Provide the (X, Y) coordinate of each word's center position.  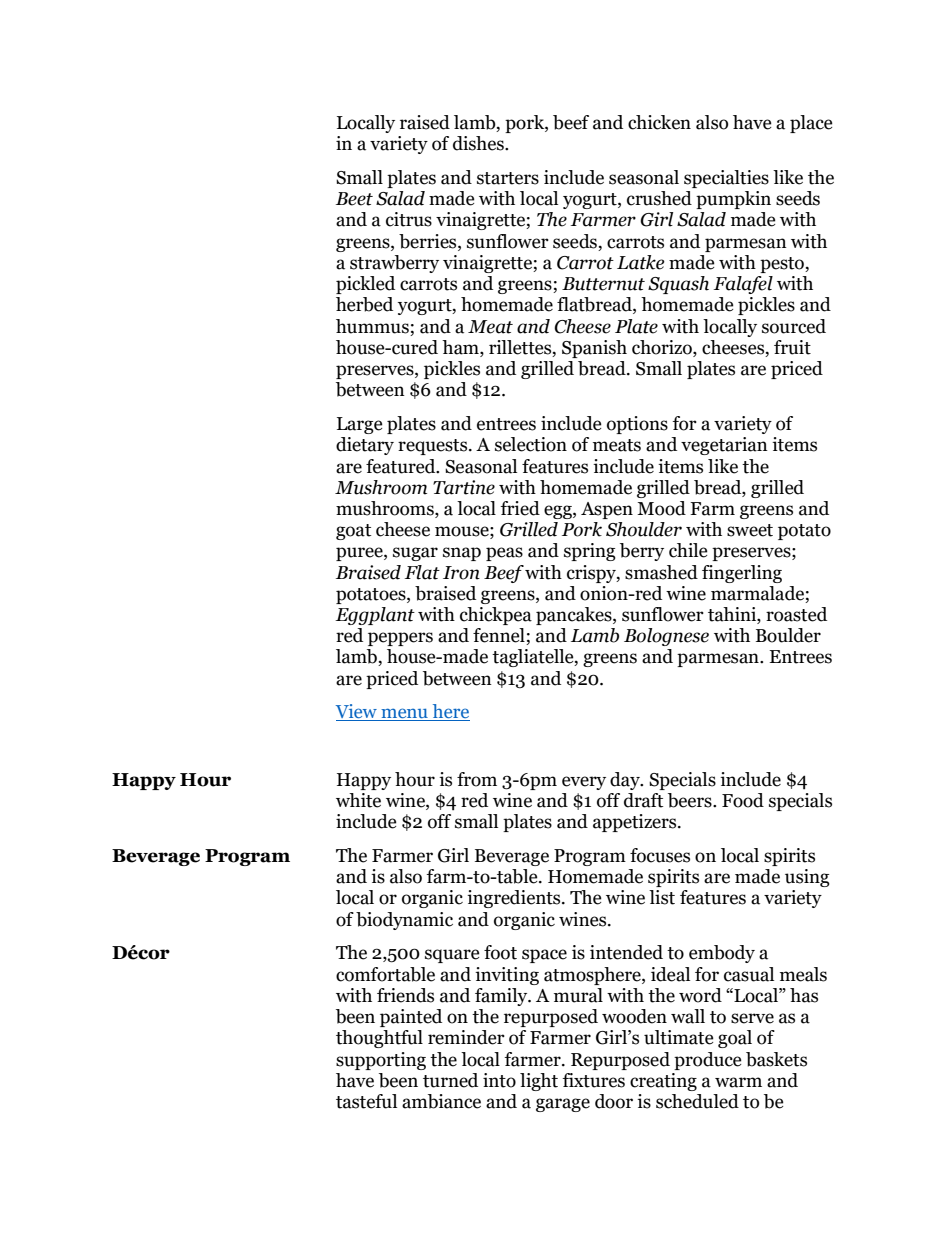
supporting (381, 1061)
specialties (726, 179)
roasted (796, 614)
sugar (415, 554)
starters (508, 178)
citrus (409, 219)
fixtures (594, 1080)
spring (590, 552)
